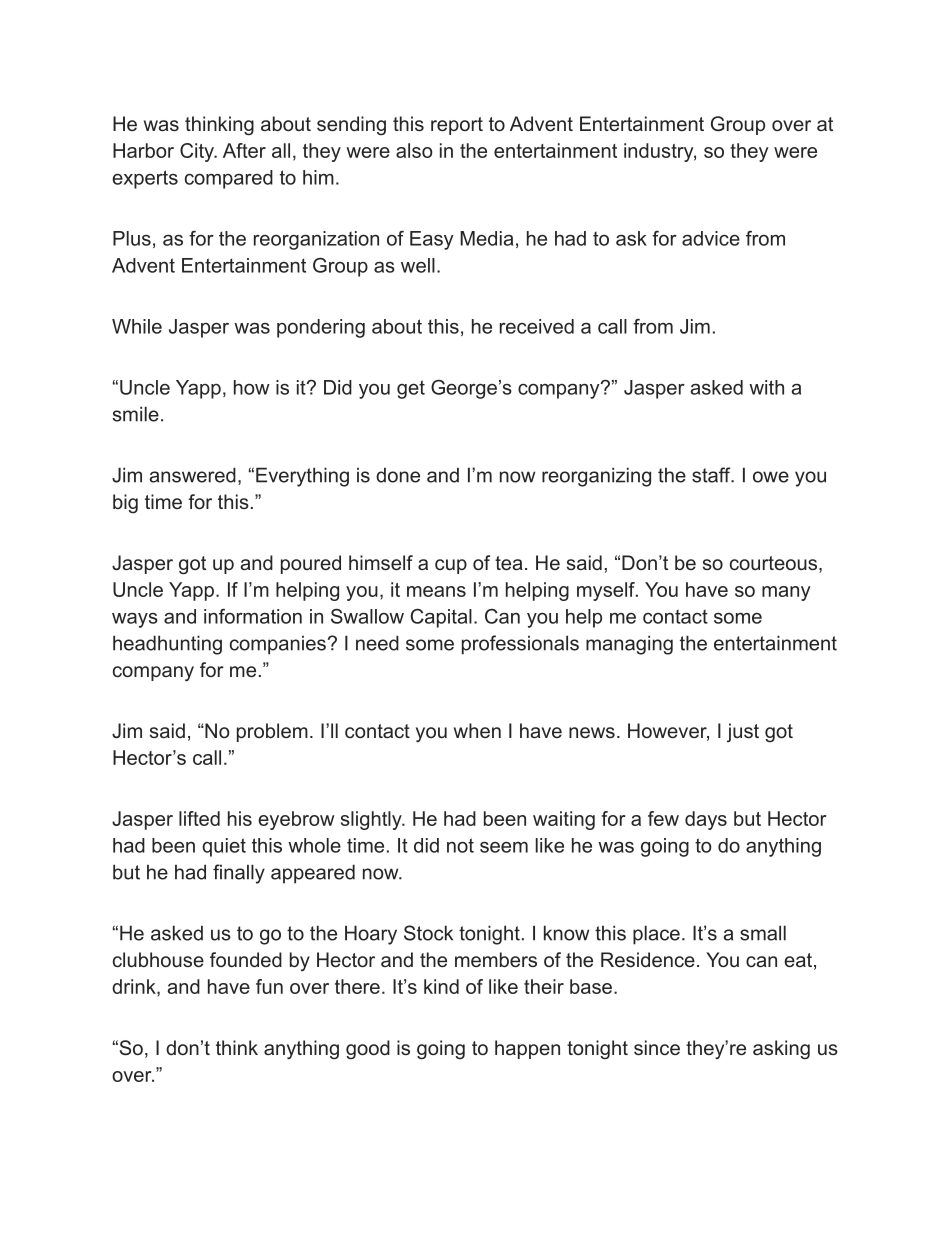 Image resolution: width=952 pixels, height=1233 pixels. I want to click on problem, so click(272, 732).
